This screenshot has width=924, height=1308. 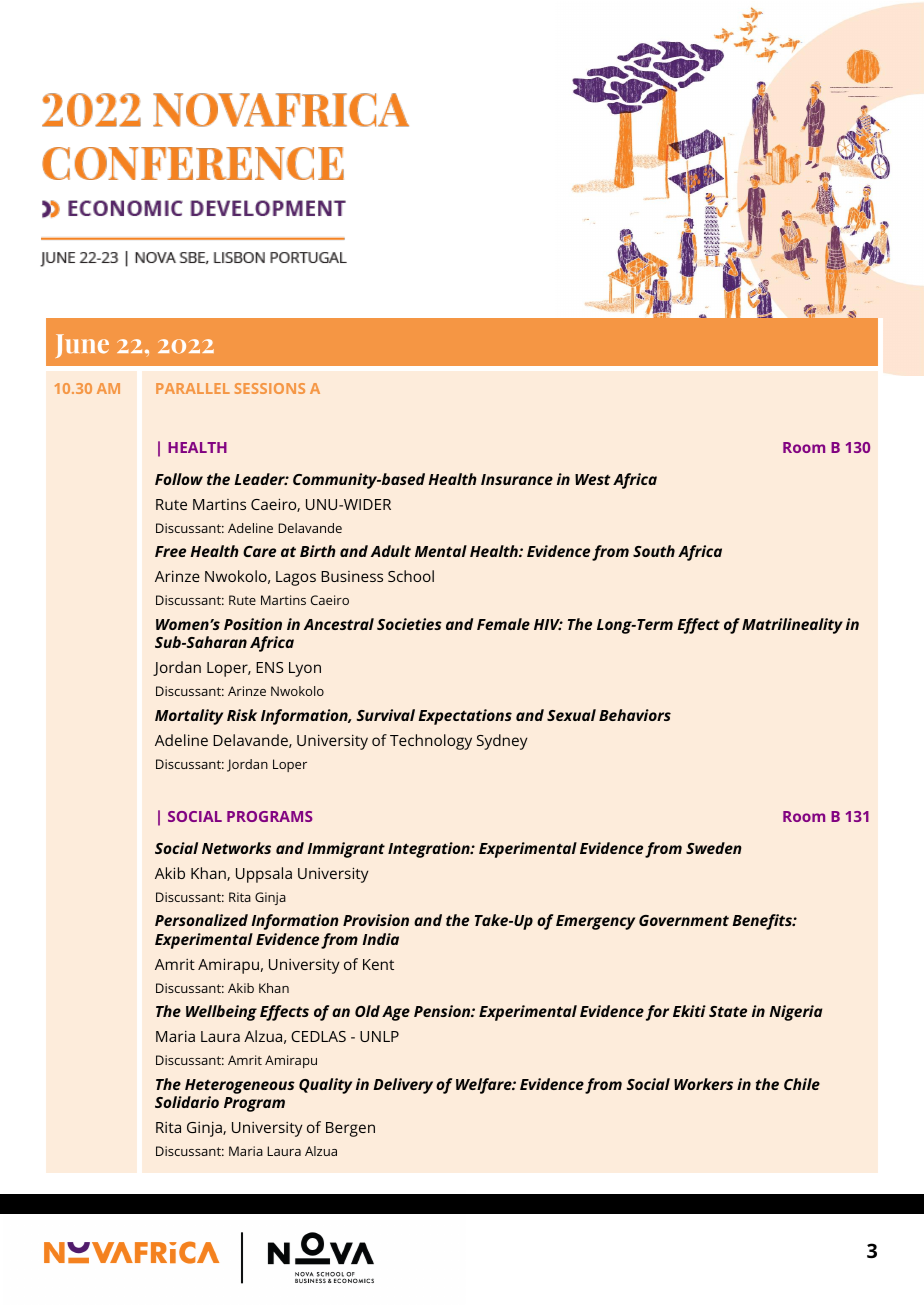 I want to click on Sweden, so click(x=714, y=848).
